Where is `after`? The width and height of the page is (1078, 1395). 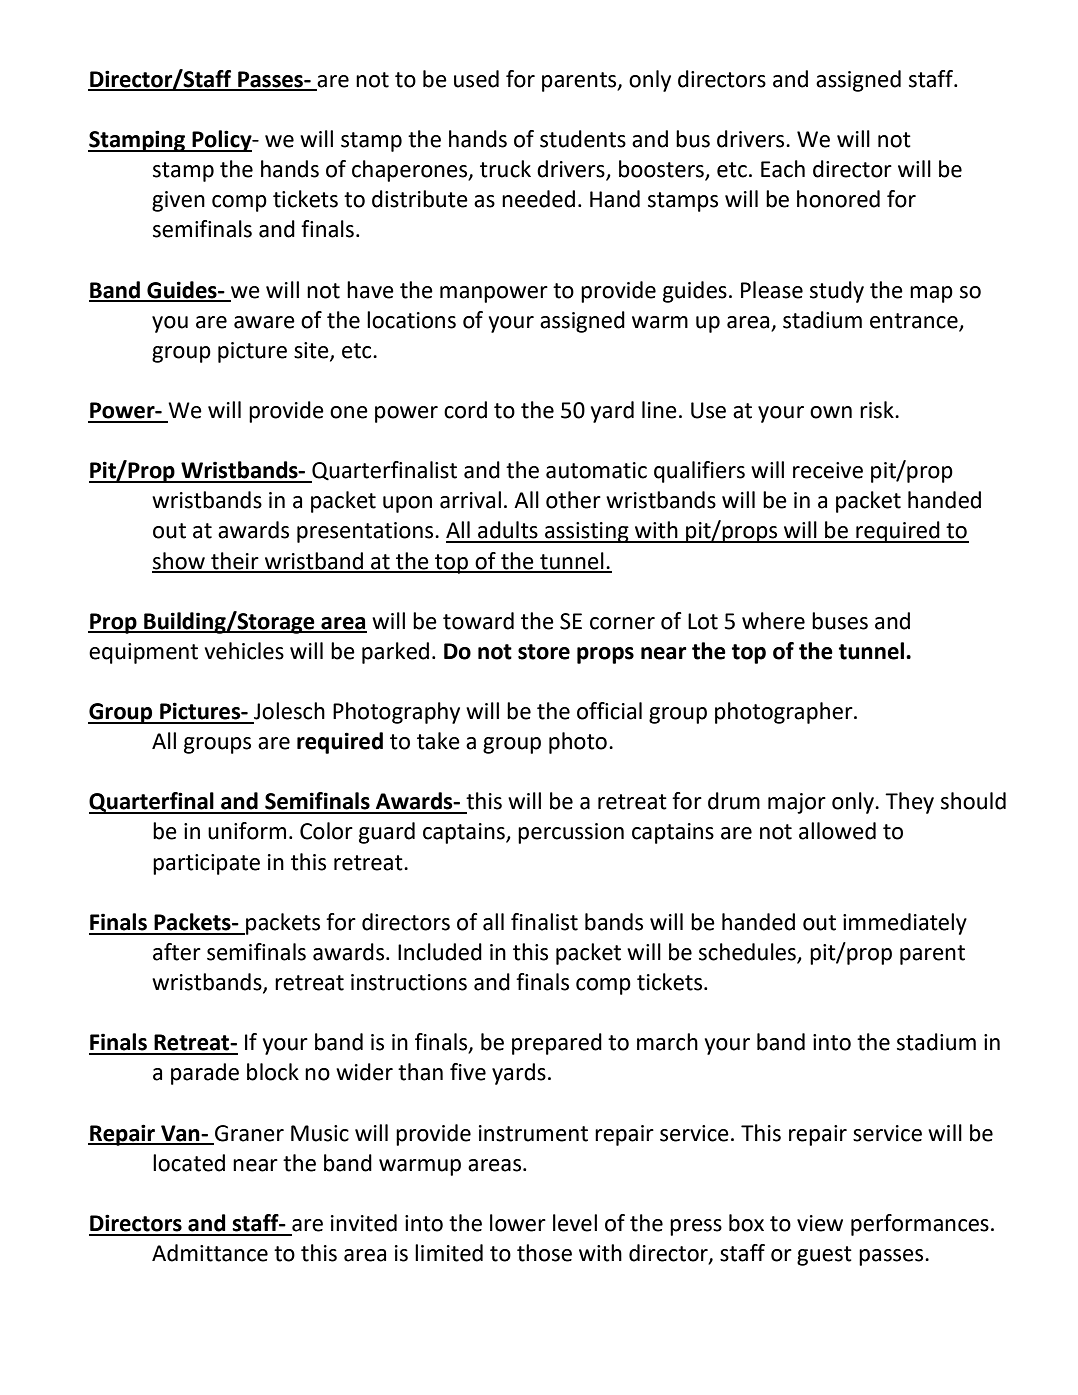 after is located at coordinates (177, 952).
